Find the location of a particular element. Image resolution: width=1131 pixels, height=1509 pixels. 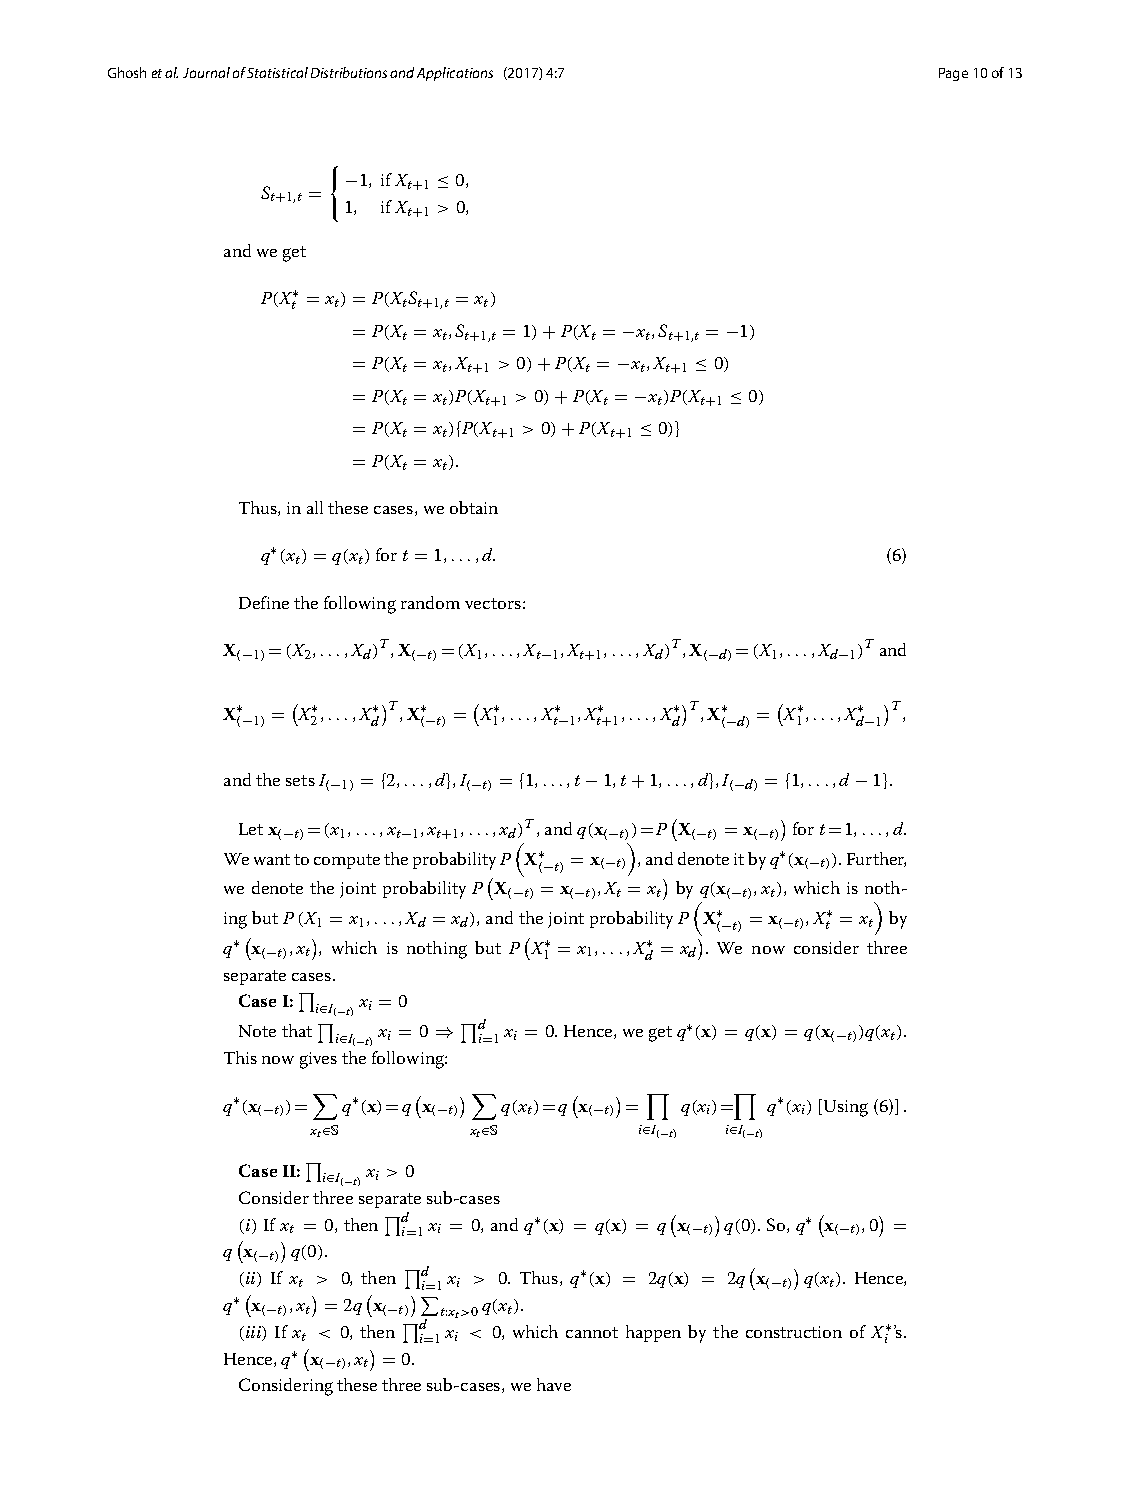

Journal is located at coordinates (206, 72).
